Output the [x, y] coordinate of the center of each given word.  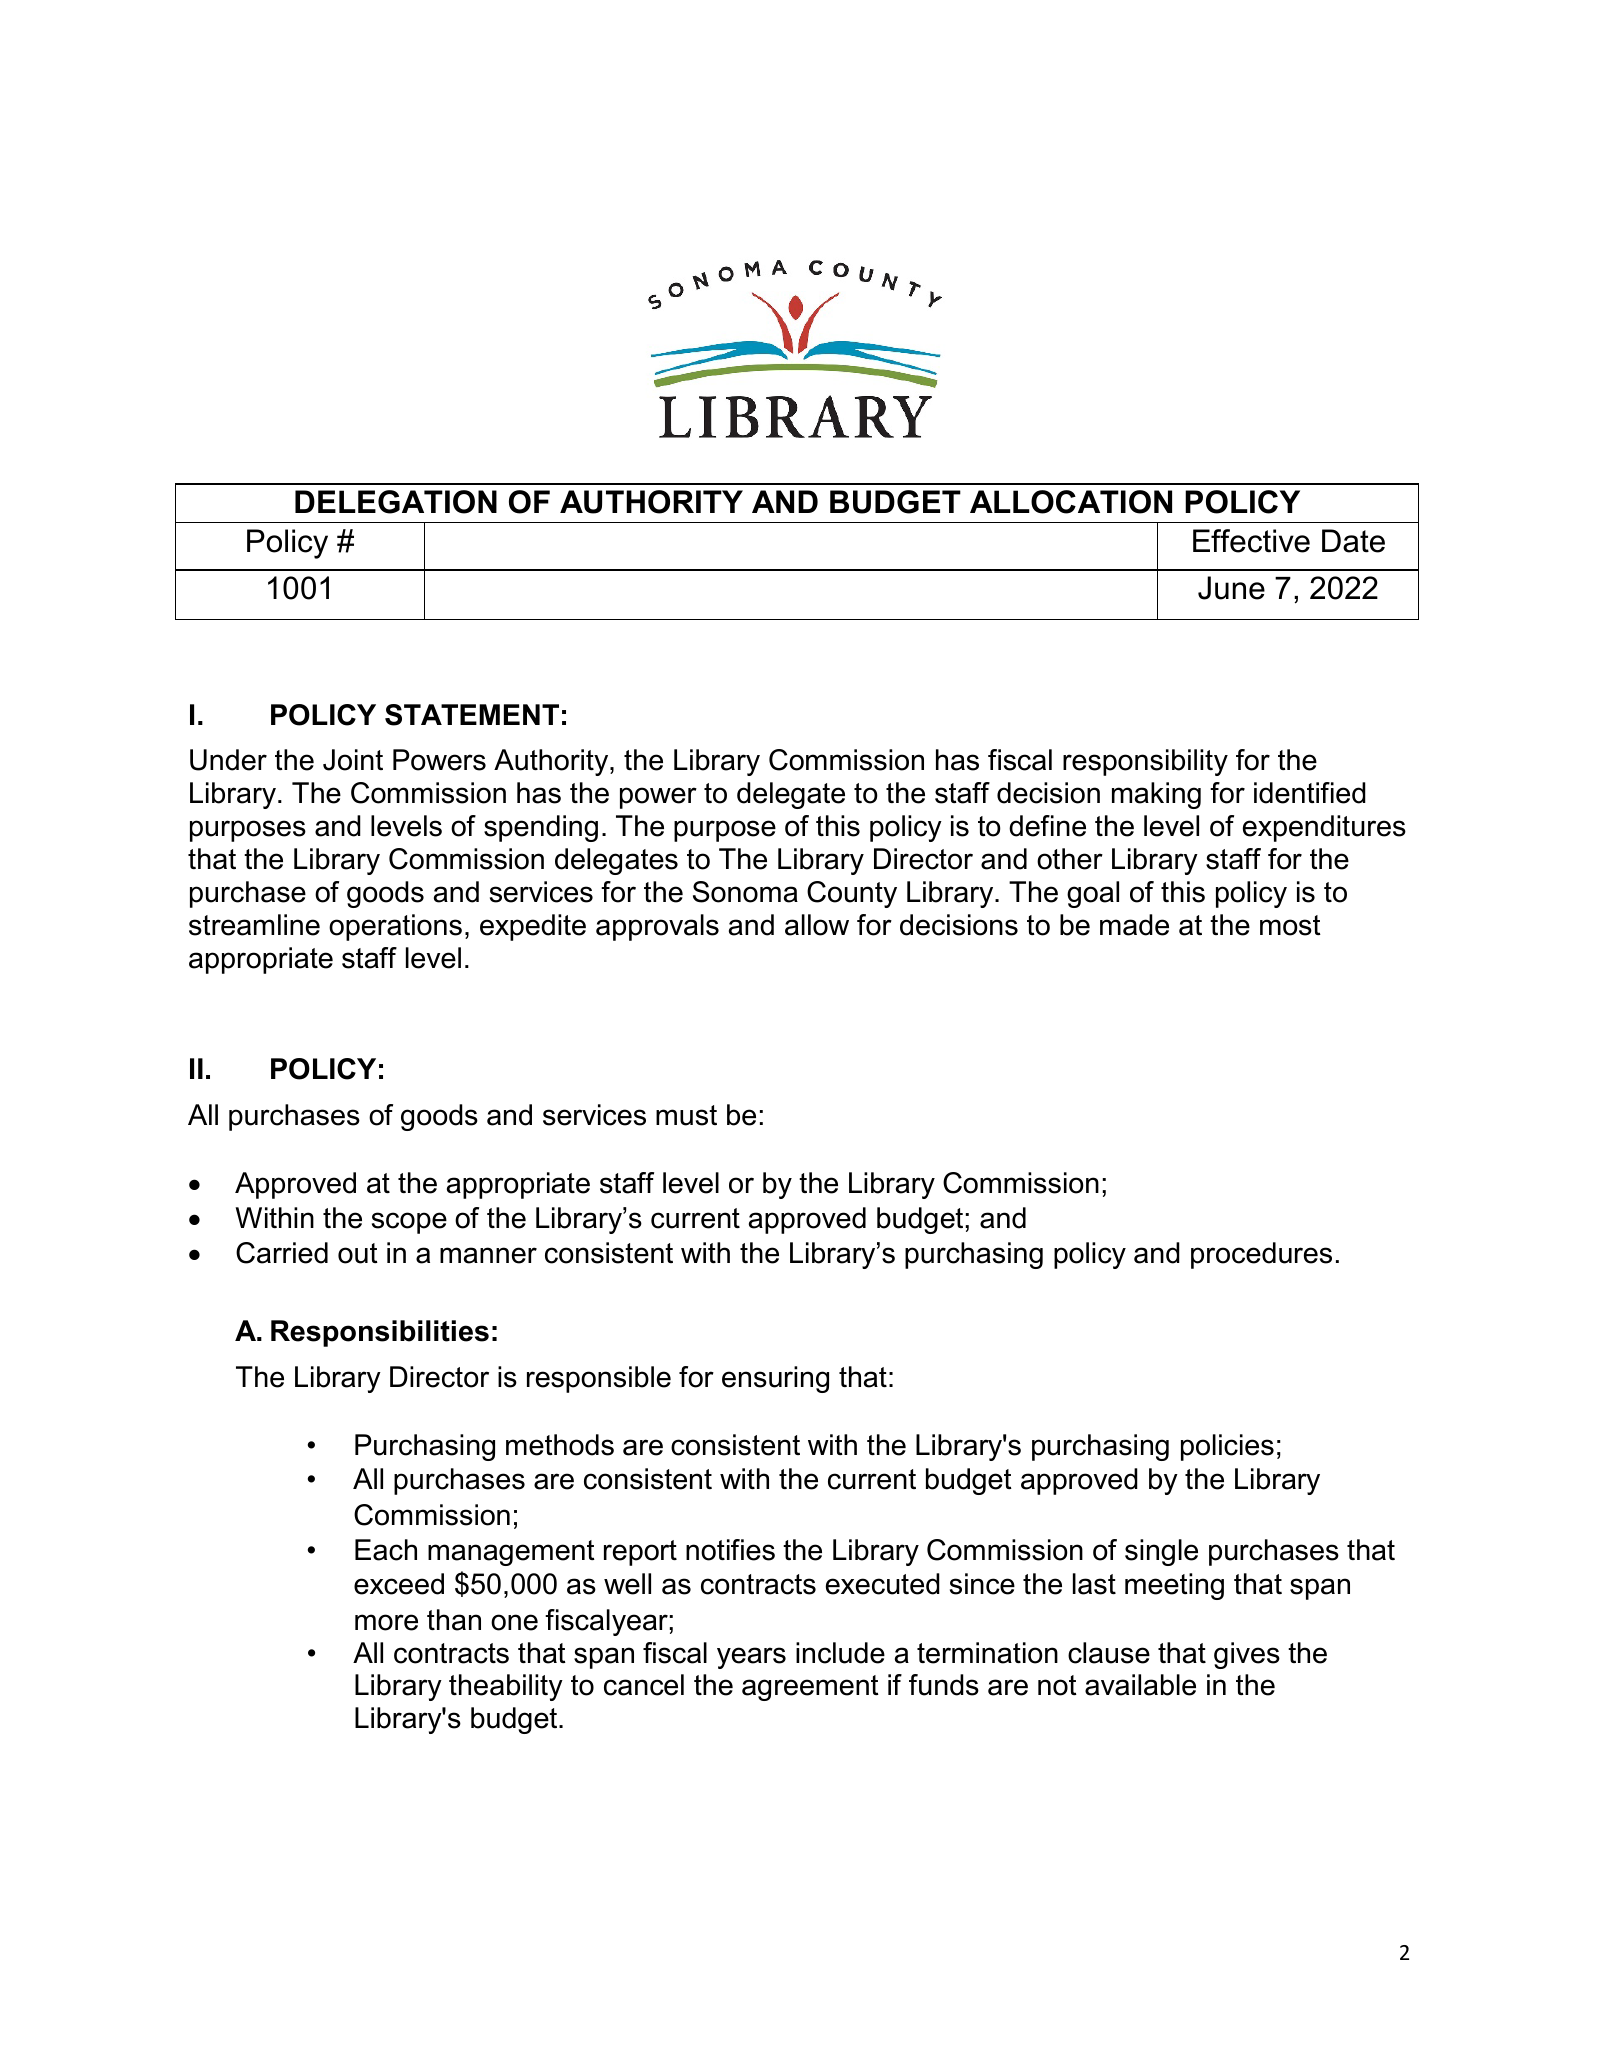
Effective [1251, 541]
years [751, 1658]
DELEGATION [396, 502]
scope [409, 1223]
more [386, 1622]
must [686, 1115]
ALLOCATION [1071, 502]
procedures [1261, 1255]
